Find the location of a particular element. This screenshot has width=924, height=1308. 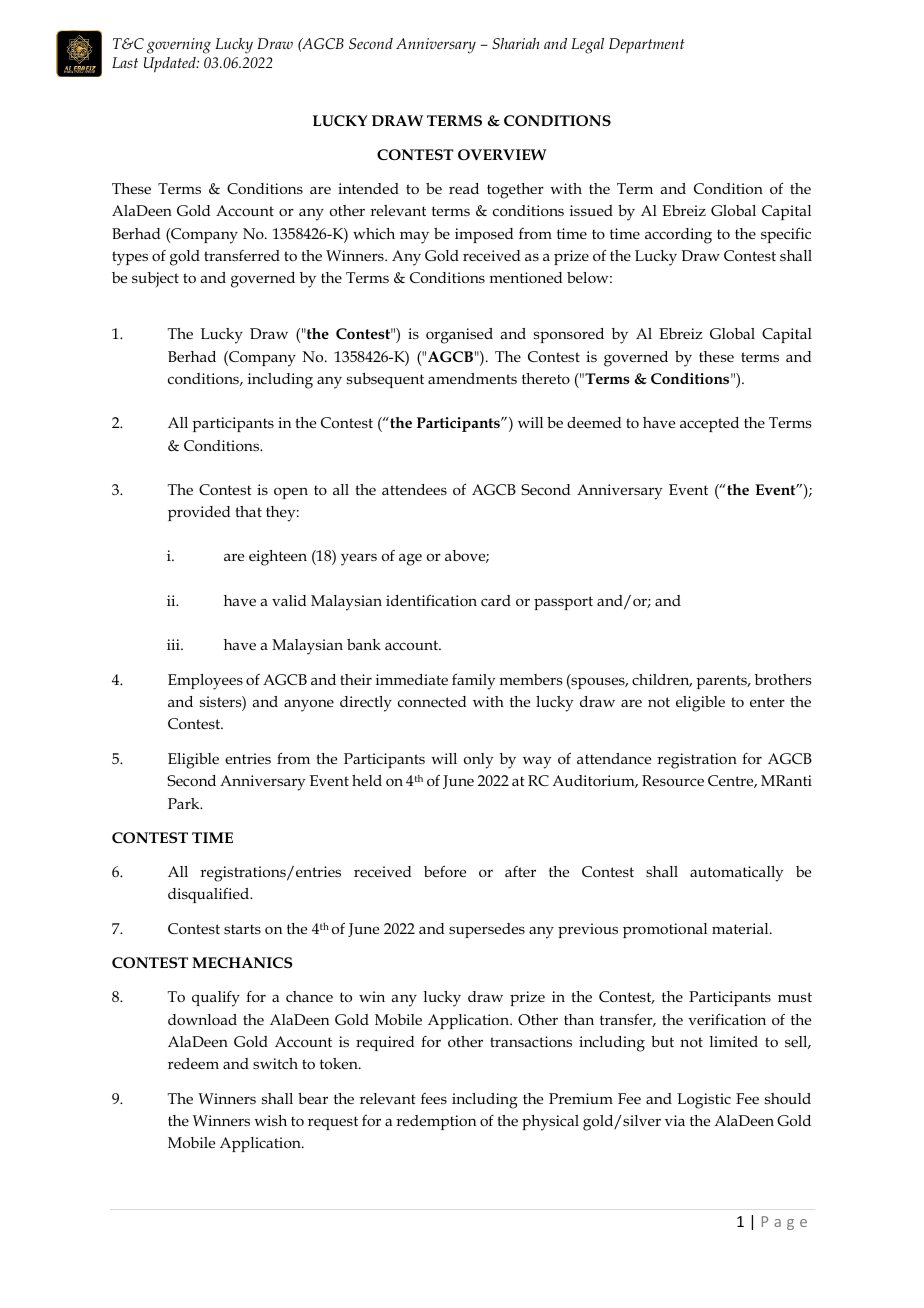

before is located at coordinates (445, 871).
